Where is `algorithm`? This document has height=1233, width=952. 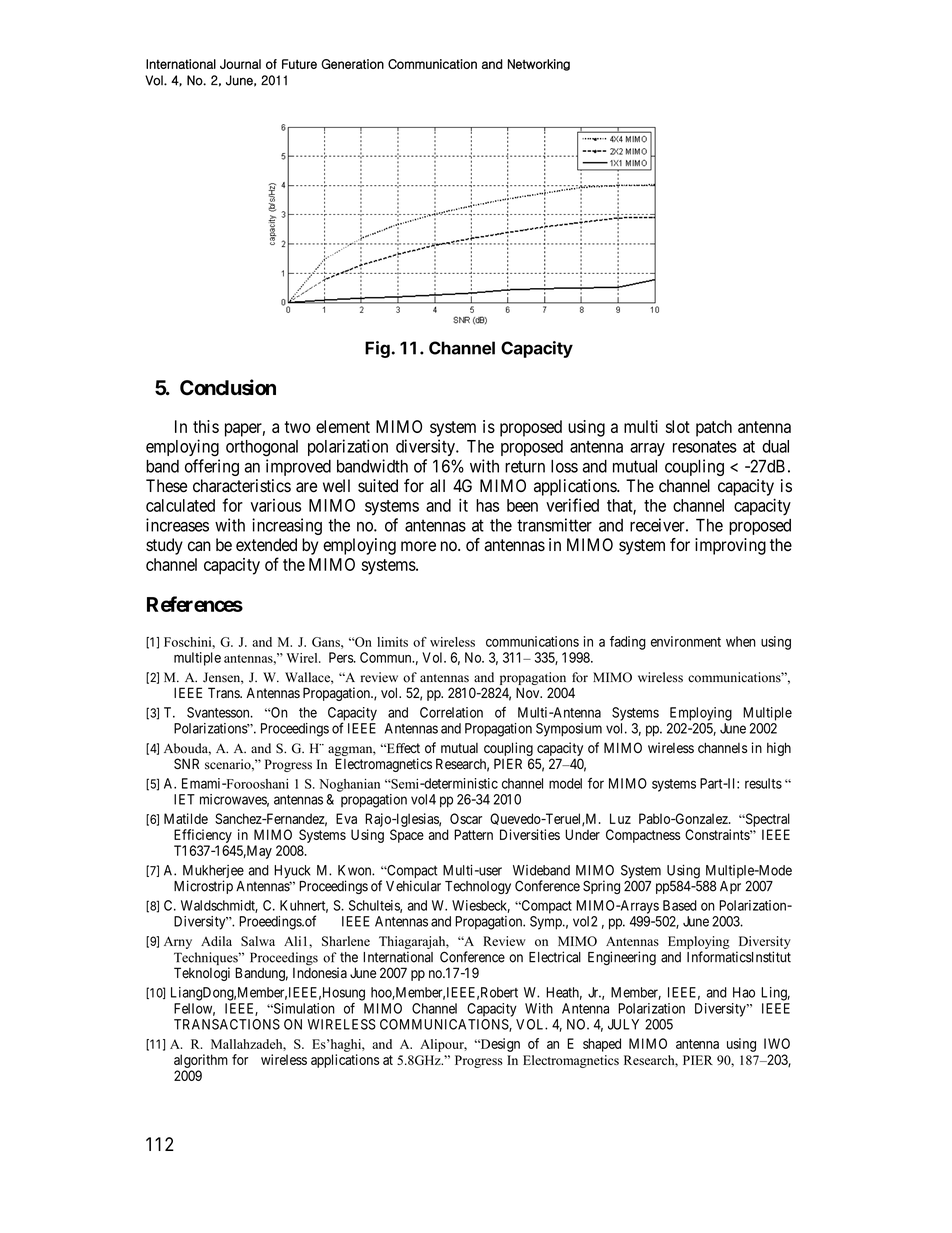
algorithm is located at coordinates (201, 1061).
